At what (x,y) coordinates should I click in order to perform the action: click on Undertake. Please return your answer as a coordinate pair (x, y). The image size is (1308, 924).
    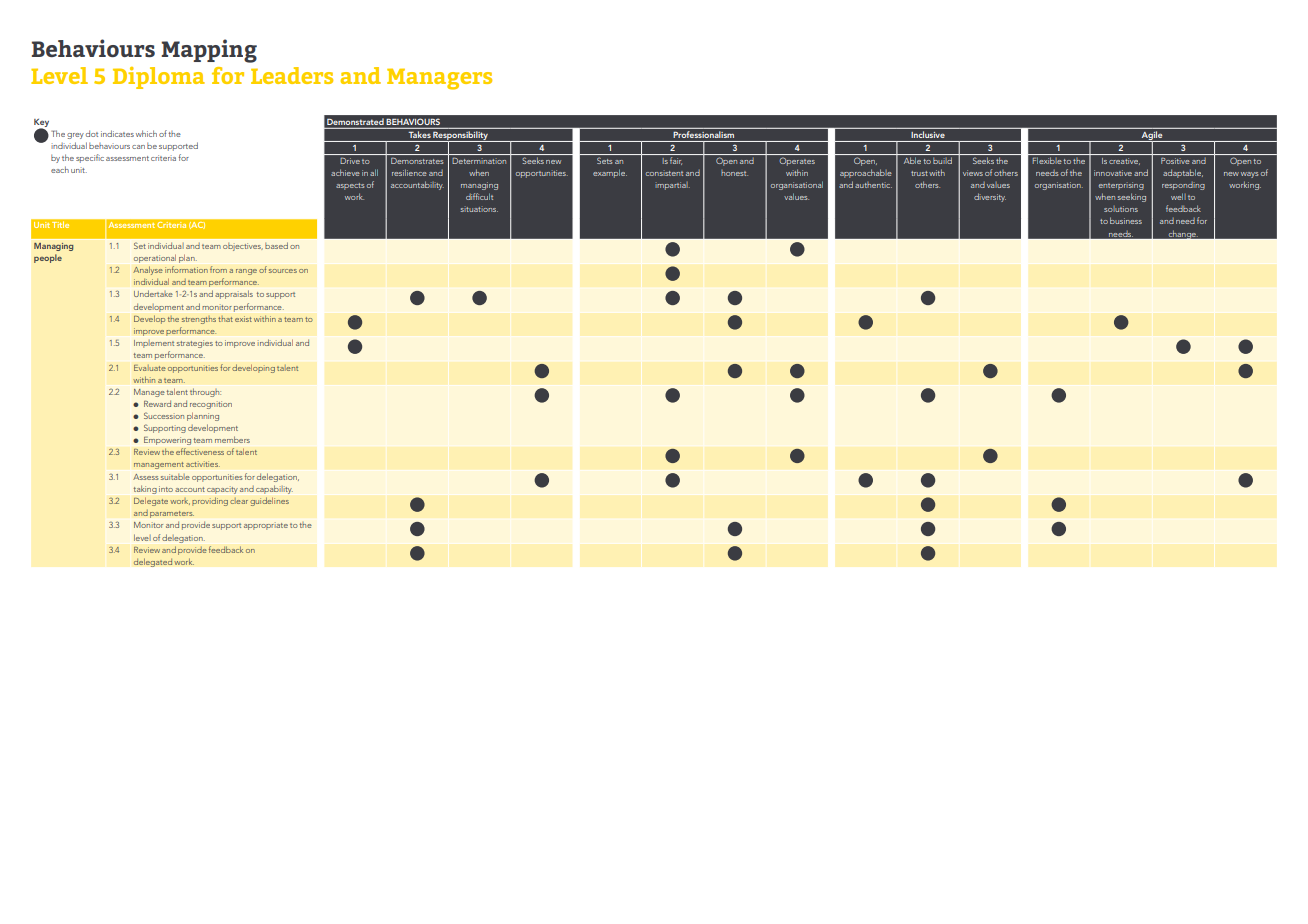
    Looking at the image, I should click on (153, 293).
